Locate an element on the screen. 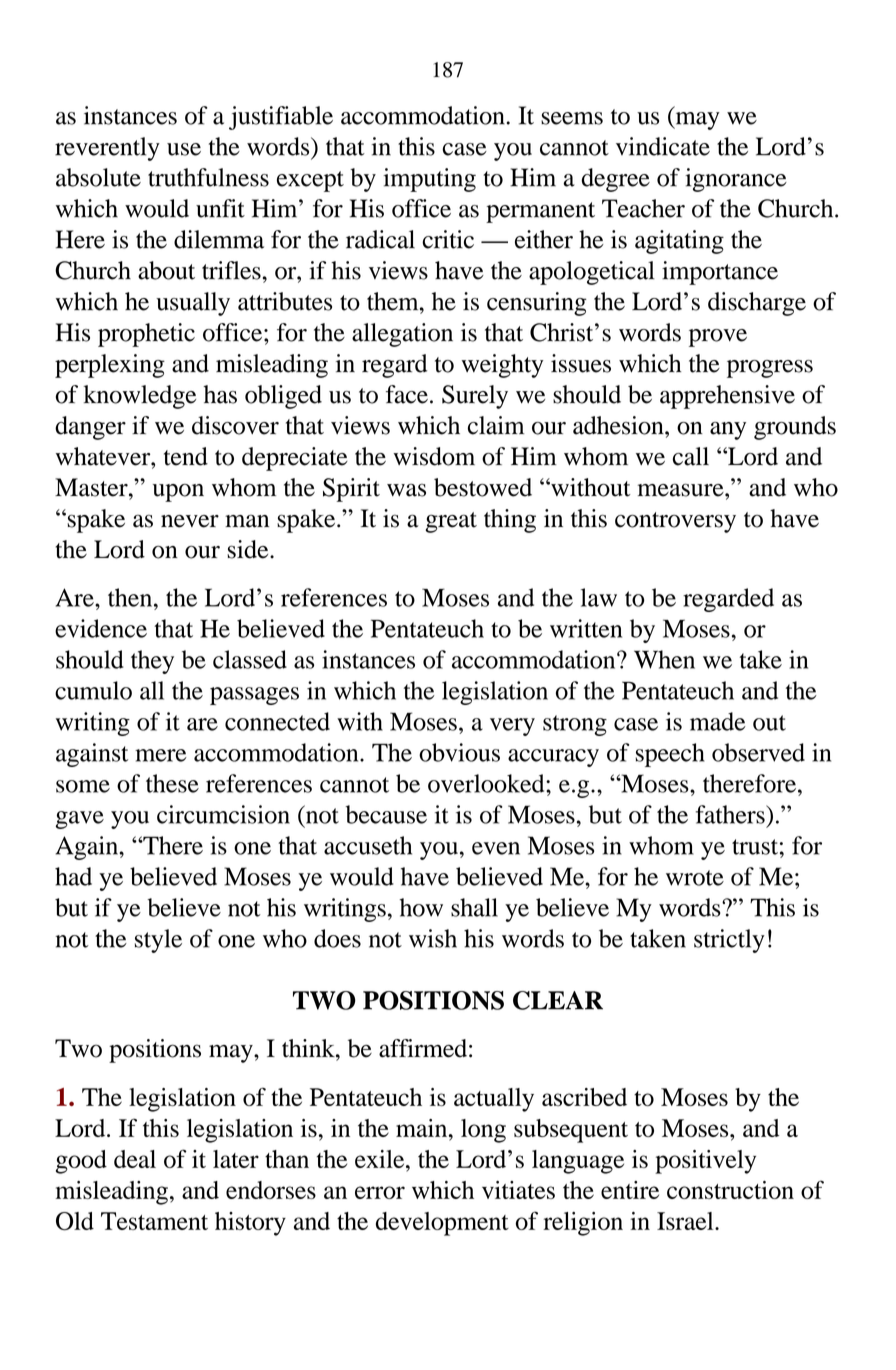 The image size is (896, 1370). development is located at coordinates (442, 1224).
